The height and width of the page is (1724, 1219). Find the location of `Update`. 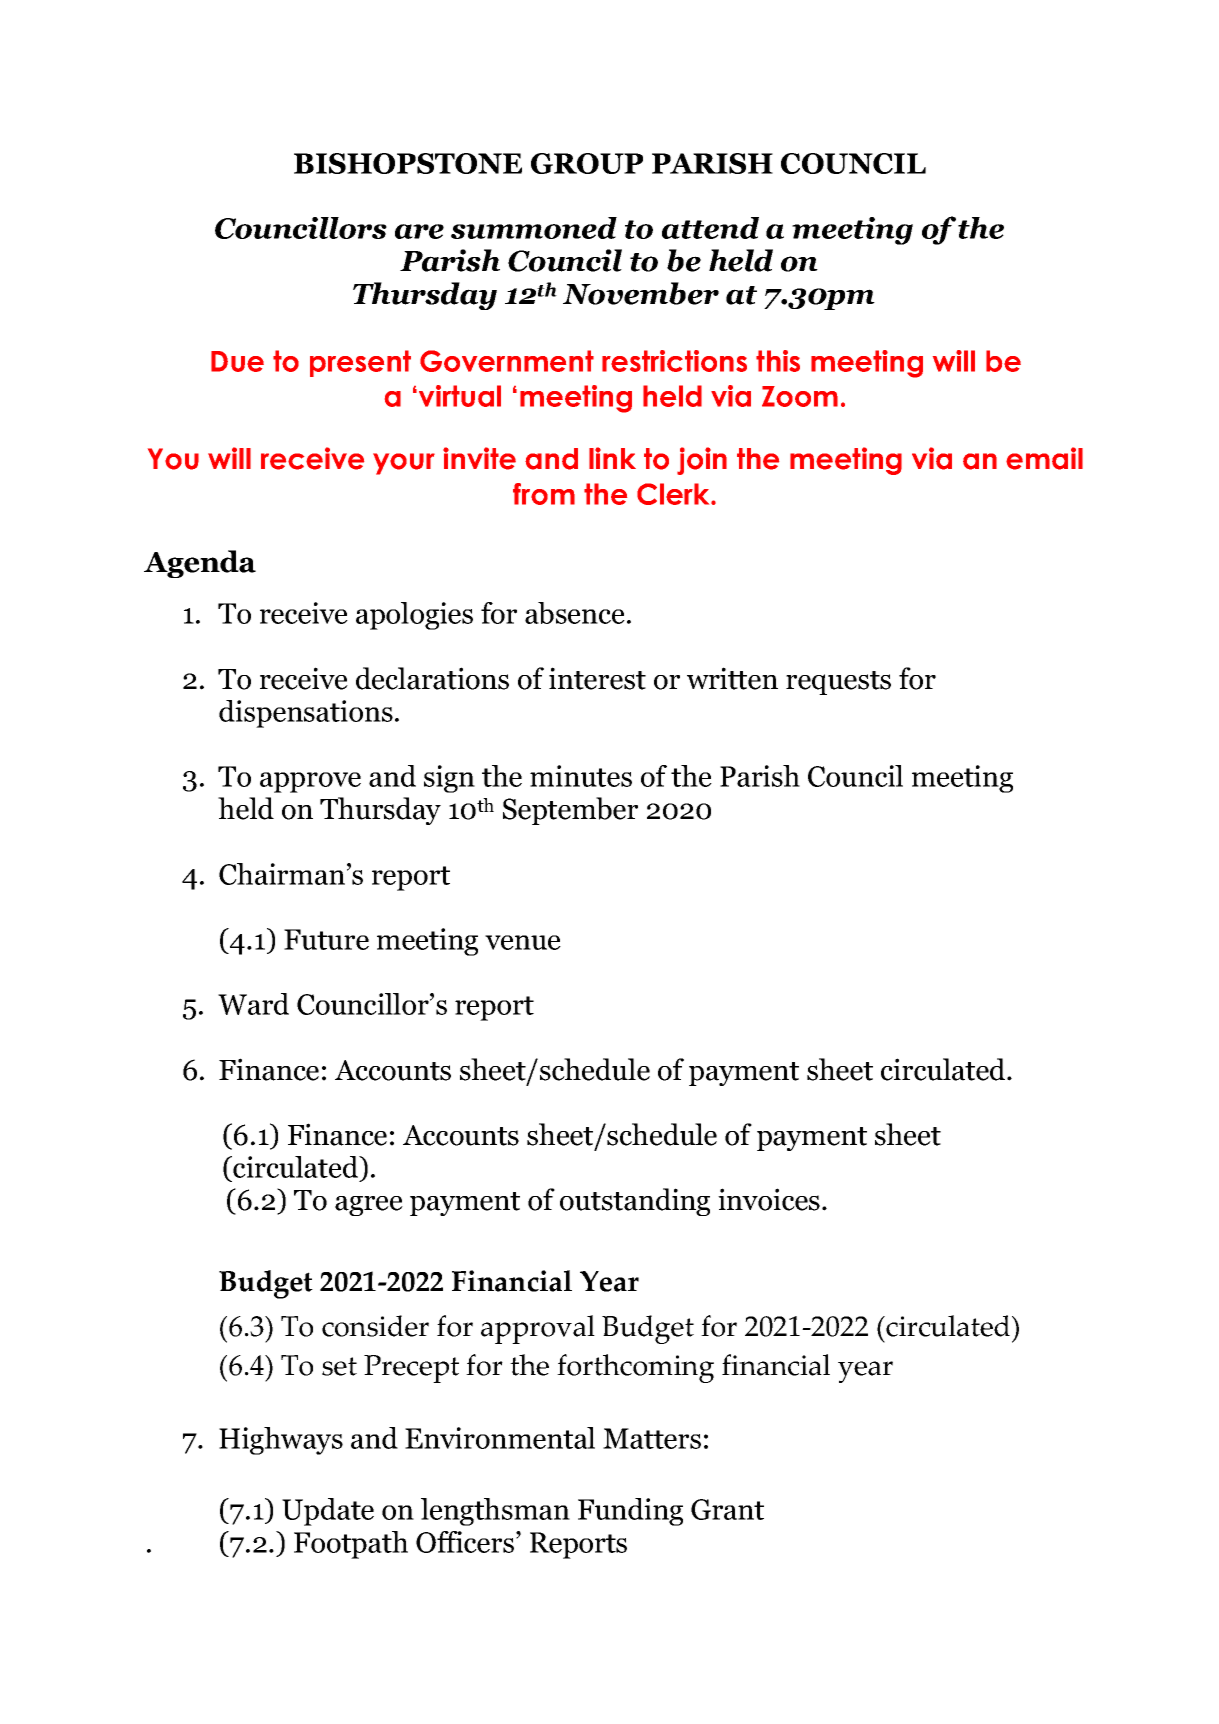

Update is located at coordinates (328, 1512).
